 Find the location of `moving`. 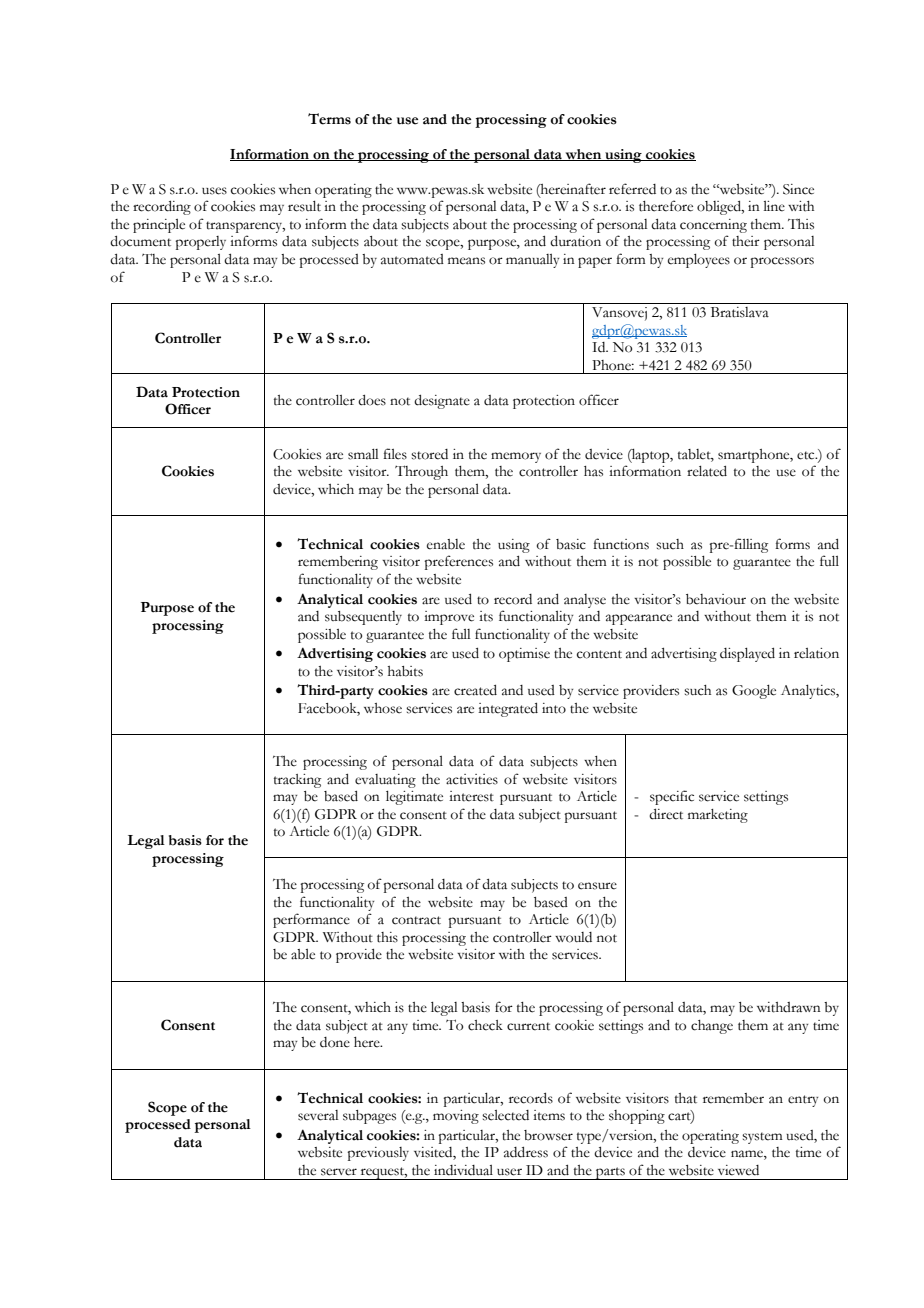

moving is located at coordinates (456, 1117).
